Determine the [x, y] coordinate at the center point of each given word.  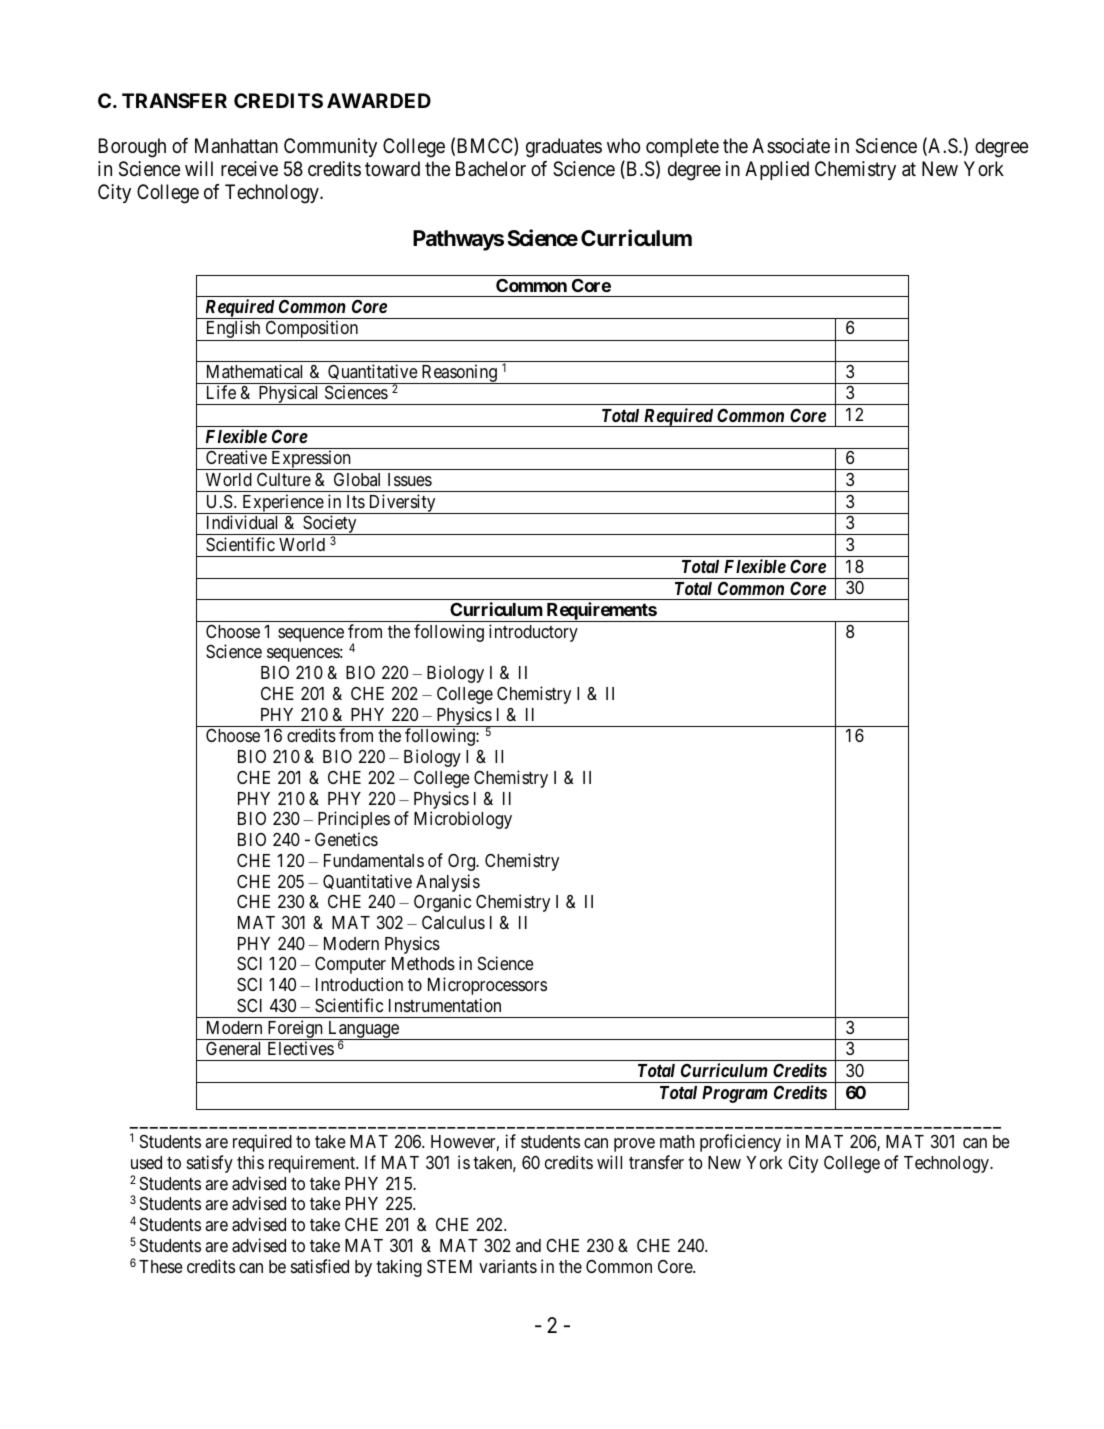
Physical [289, 395]
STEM [449, 1266]
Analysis [448, 883]
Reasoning [459, 374]
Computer [350, 965]
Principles [354, 820]
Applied [777, 170]
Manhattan [236, 146]
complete [682, 147]
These [161, 1266]
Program [735, 1094]
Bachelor [491, 169]
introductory [533, 633]
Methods [423, 963]
